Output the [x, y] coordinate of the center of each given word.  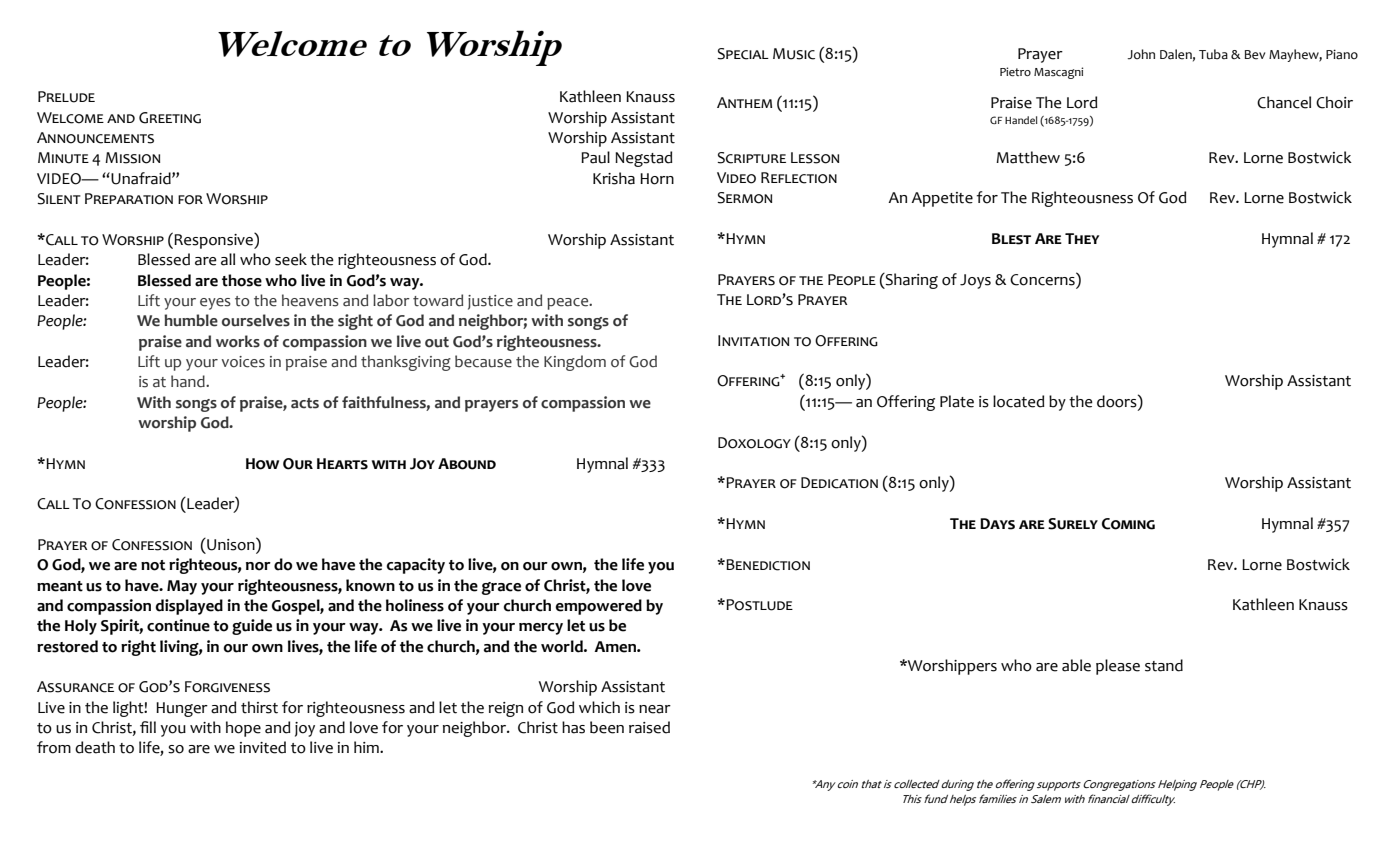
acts [305, 403]
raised [649, 727]
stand [1164, 665]
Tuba [1213, 54]
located [1019, 401]
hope [243, 729]
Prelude [66, 97]
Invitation [753, 341]
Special [743, 54]
